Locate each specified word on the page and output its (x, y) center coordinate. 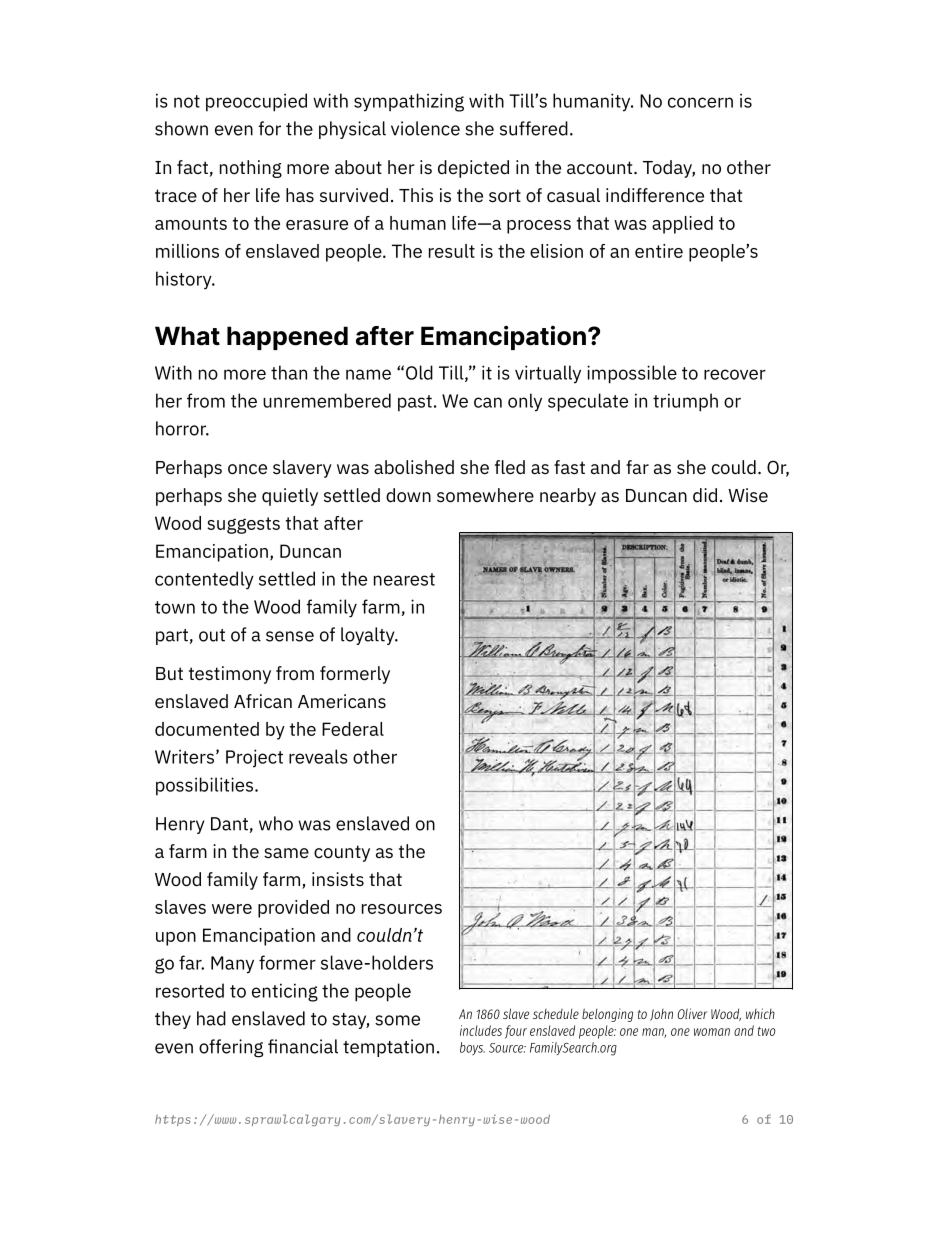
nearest (404, 579)
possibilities (206, 786)
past (415, 403)
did (705, 495)
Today (669, 169)
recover (735, 374)
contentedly (204, 580)
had (211, 1018)
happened (287, 338)
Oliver (692, 1013)
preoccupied (256, 102)
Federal (353, 729)
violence (425, 128)
